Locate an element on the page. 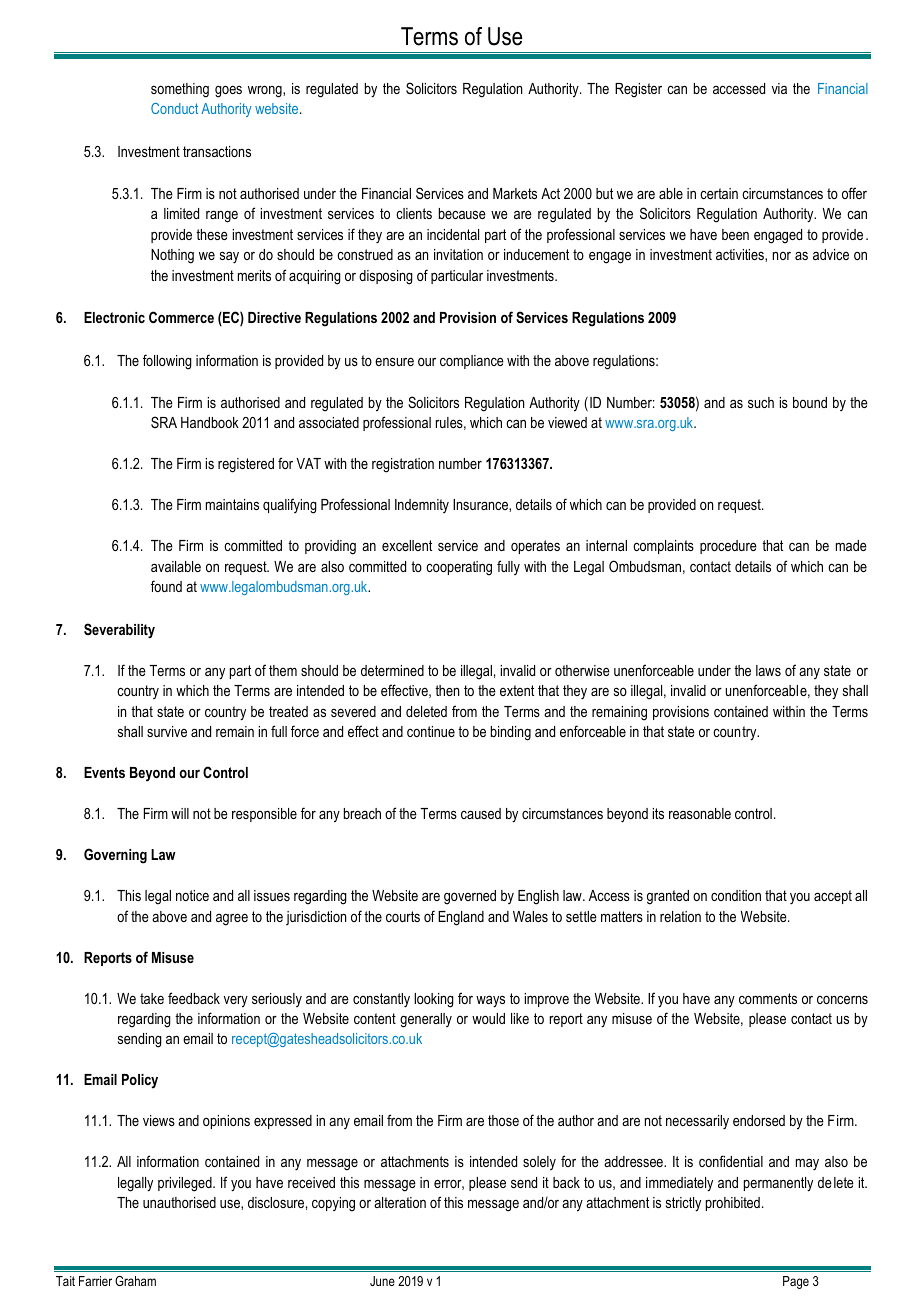  take is located at coordinates (152, 998).
